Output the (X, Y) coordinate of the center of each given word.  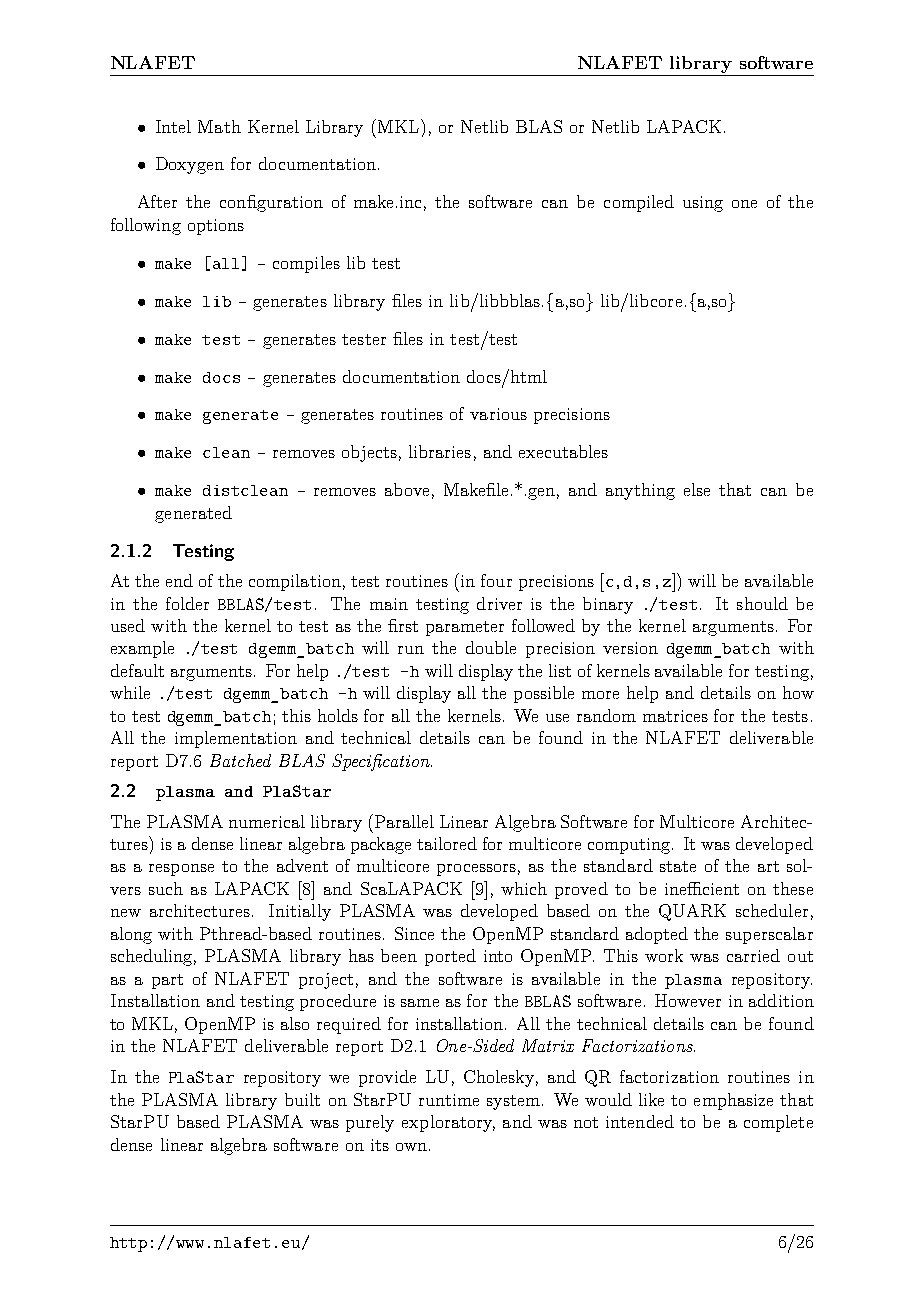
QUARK (692, 912)
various (498, 414)
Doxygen (190, 165)
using (703, 204)
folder (187, 603)
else (697, 489)
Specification (382, 762)
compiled (639, 203)
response (181, 870)
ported (450, 957)
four (496, 580)
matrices (675, 716)
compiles (306, 264)
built (302, 1099)
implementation (236, 739)
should (762, 603)
